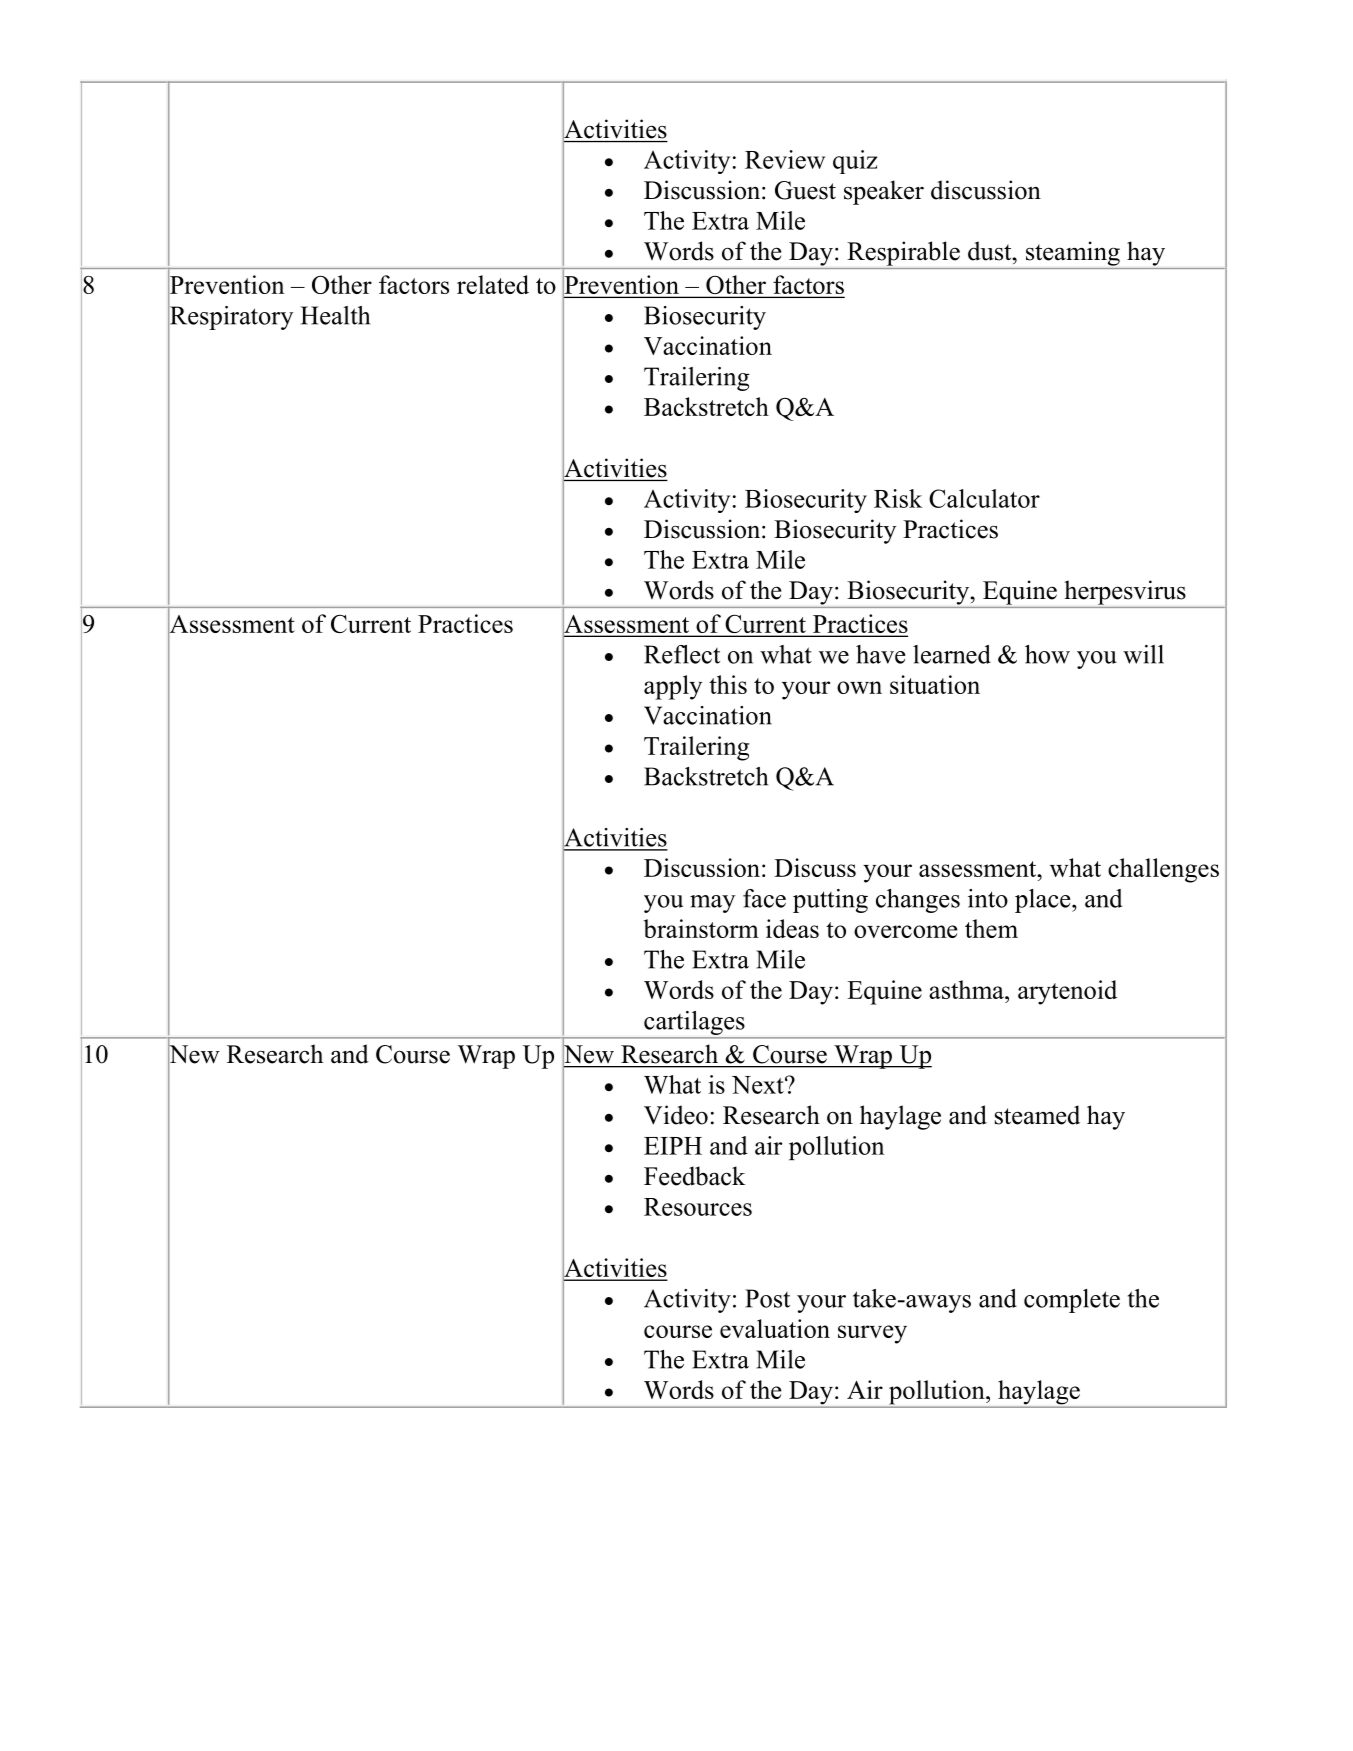  I want to click on apply, so click(673, 687).
